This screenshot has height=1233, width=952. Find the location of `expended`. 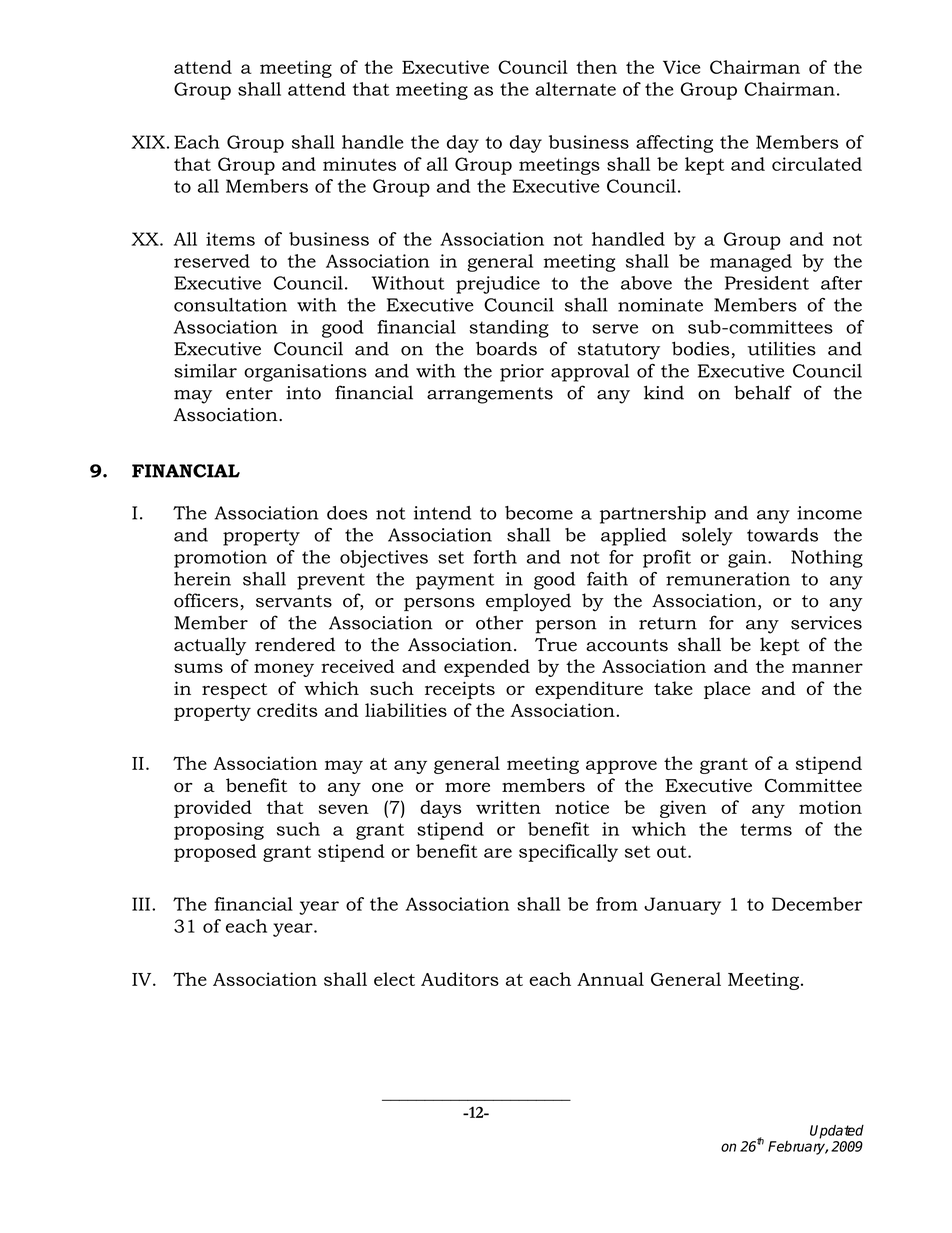

expended is located at coordinates (487, 668).
